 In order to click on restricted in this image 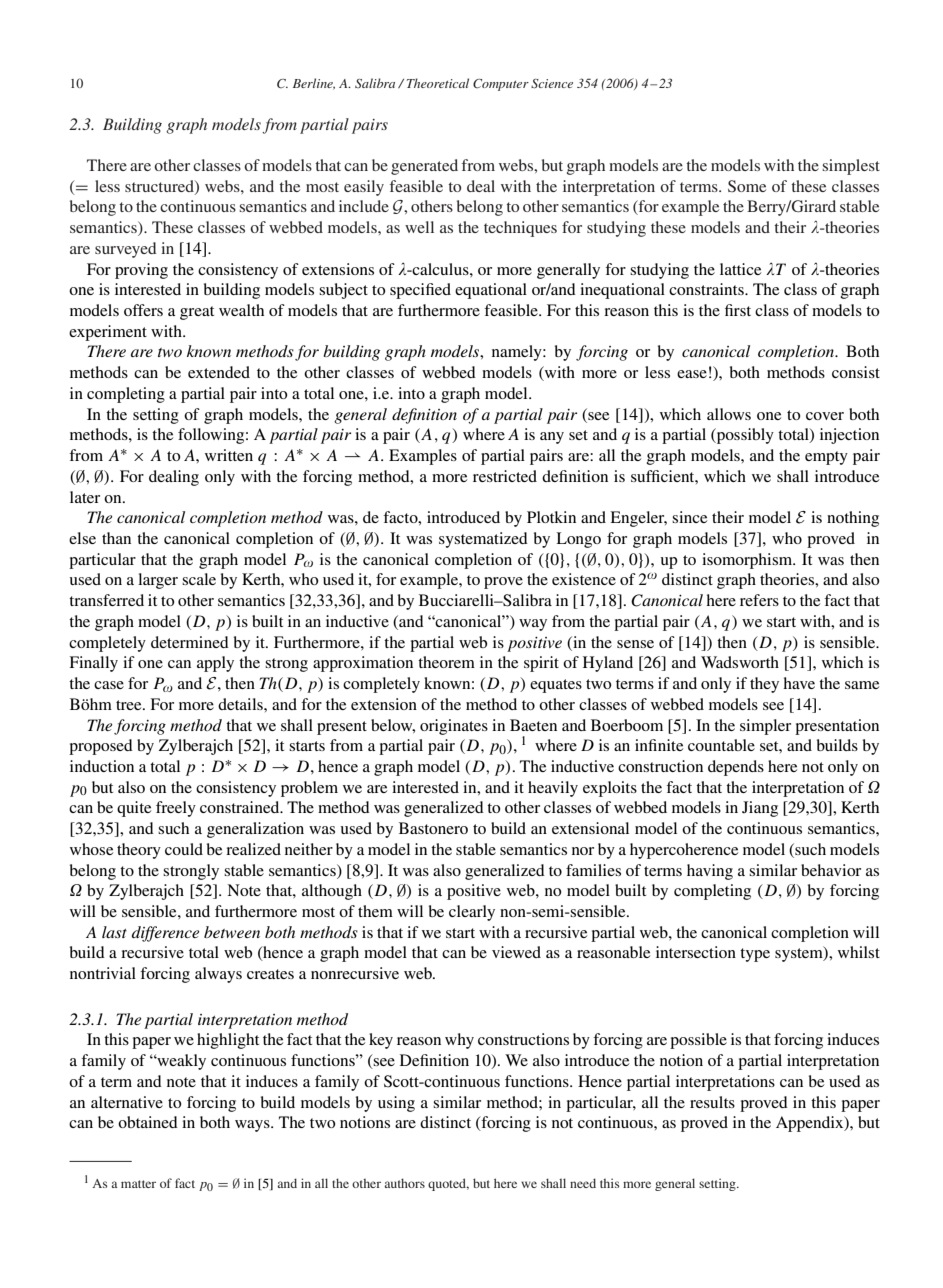, I will do `click(505, 476)`.
